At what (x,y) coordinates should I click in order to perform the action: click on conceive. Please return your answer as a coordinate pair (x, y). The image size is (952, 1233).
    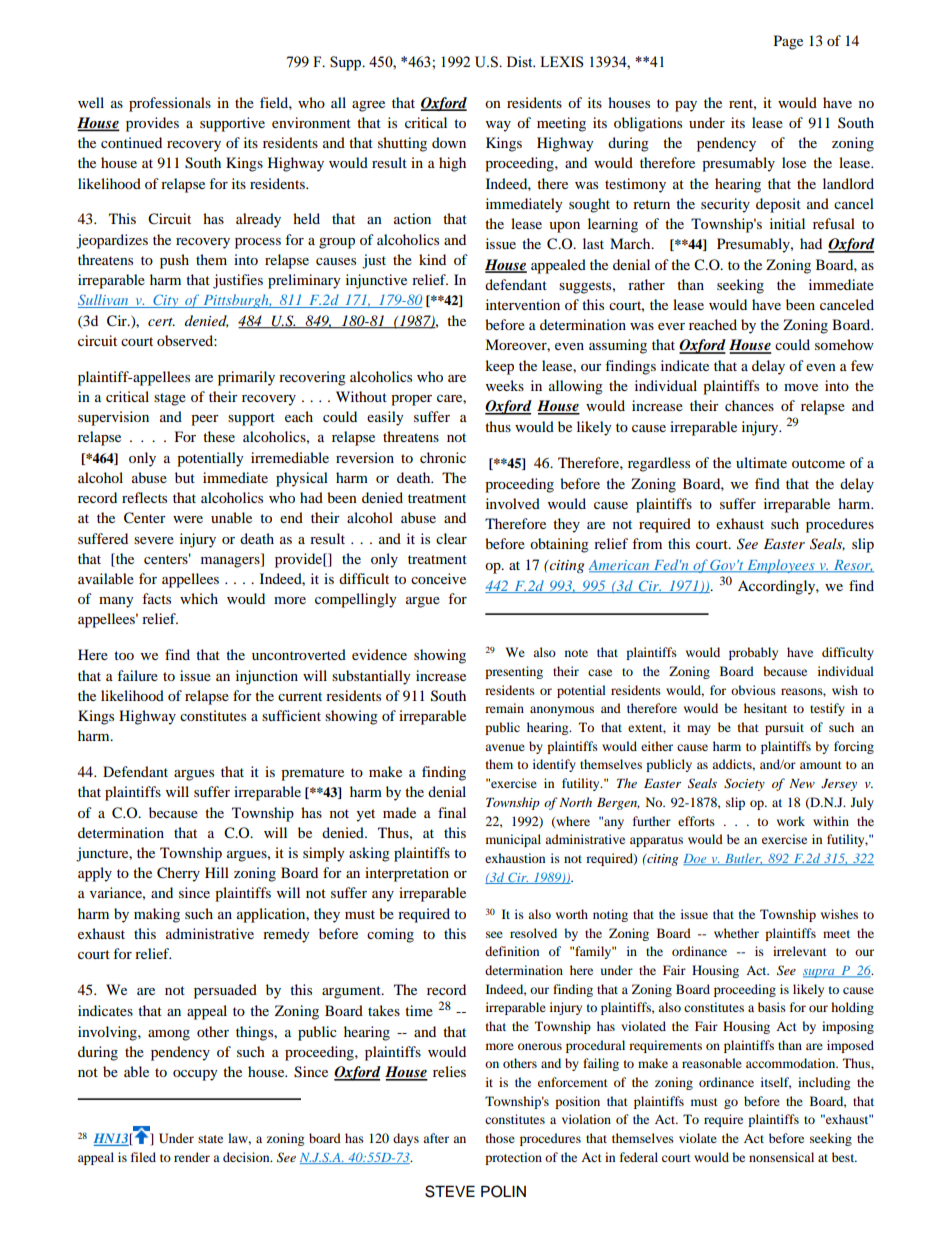
    Looking at the image, I should click on (438, 578).
